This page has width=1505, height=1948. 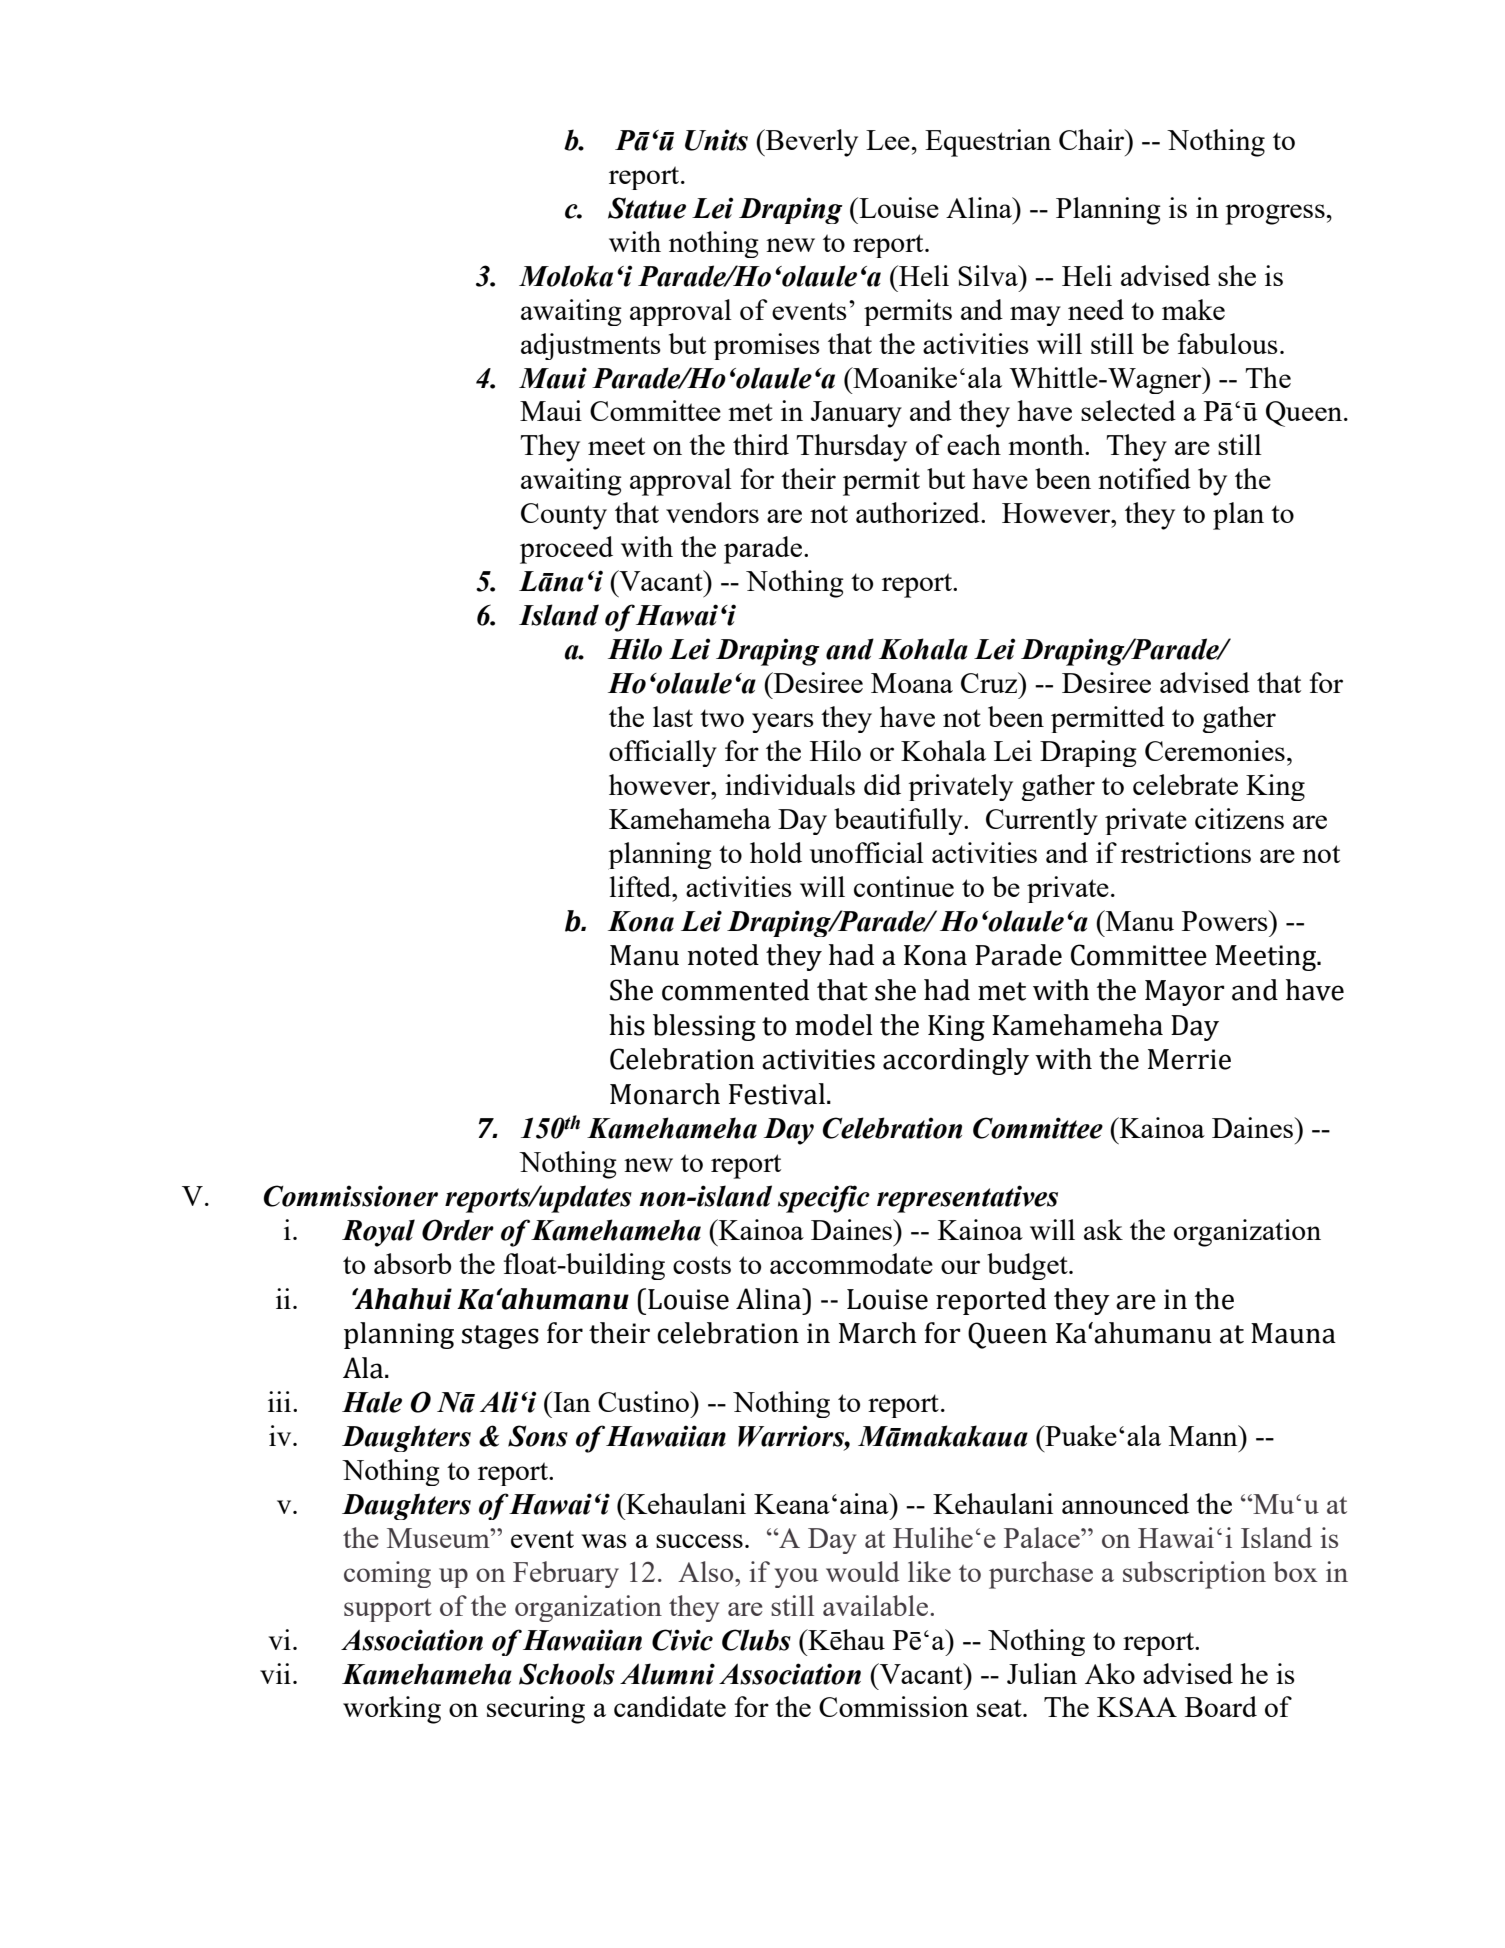 What do you see at coordinates (811, 143) in the page?
I see `Beverly` at bounding box center [811, 143].
